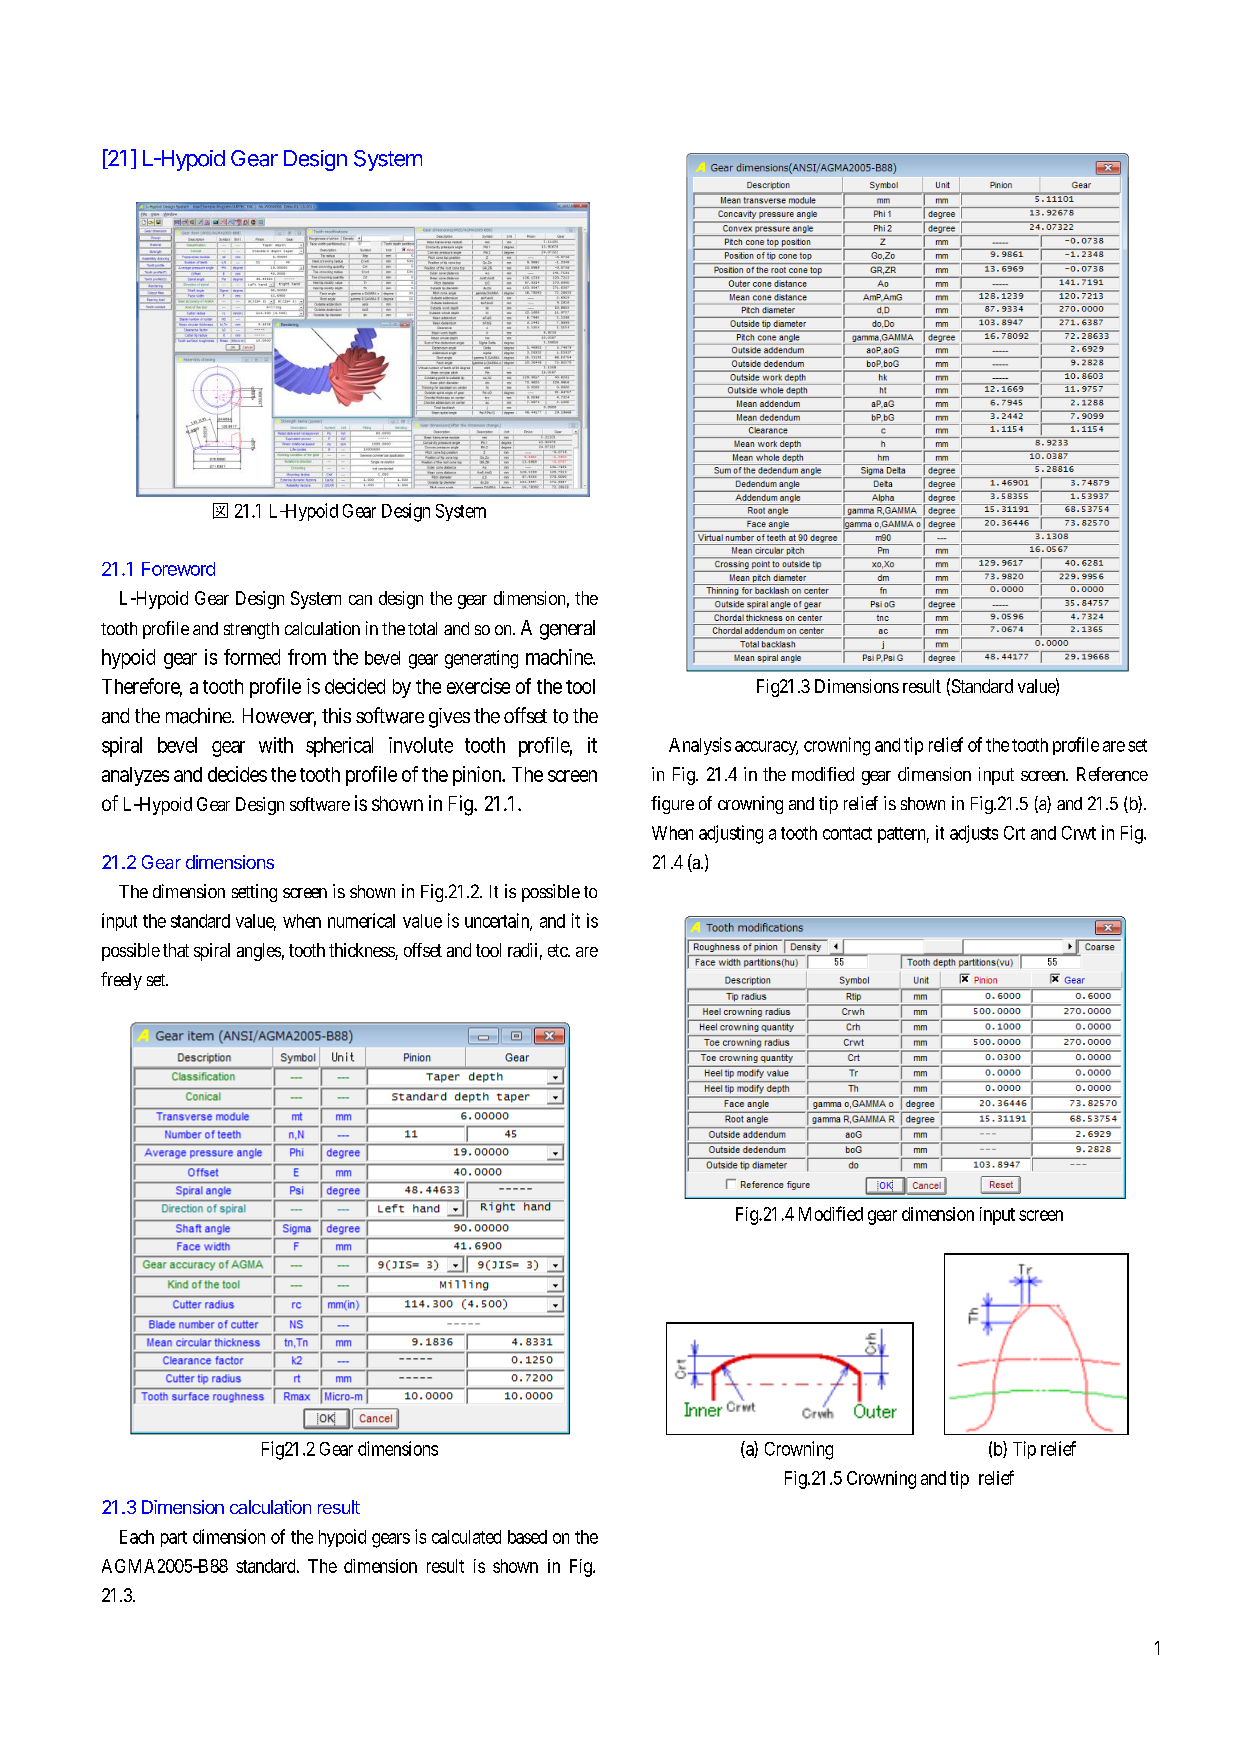 The width and height of the screenshot is (1247, 1763). I want to click on freely, so click(121, 981).
